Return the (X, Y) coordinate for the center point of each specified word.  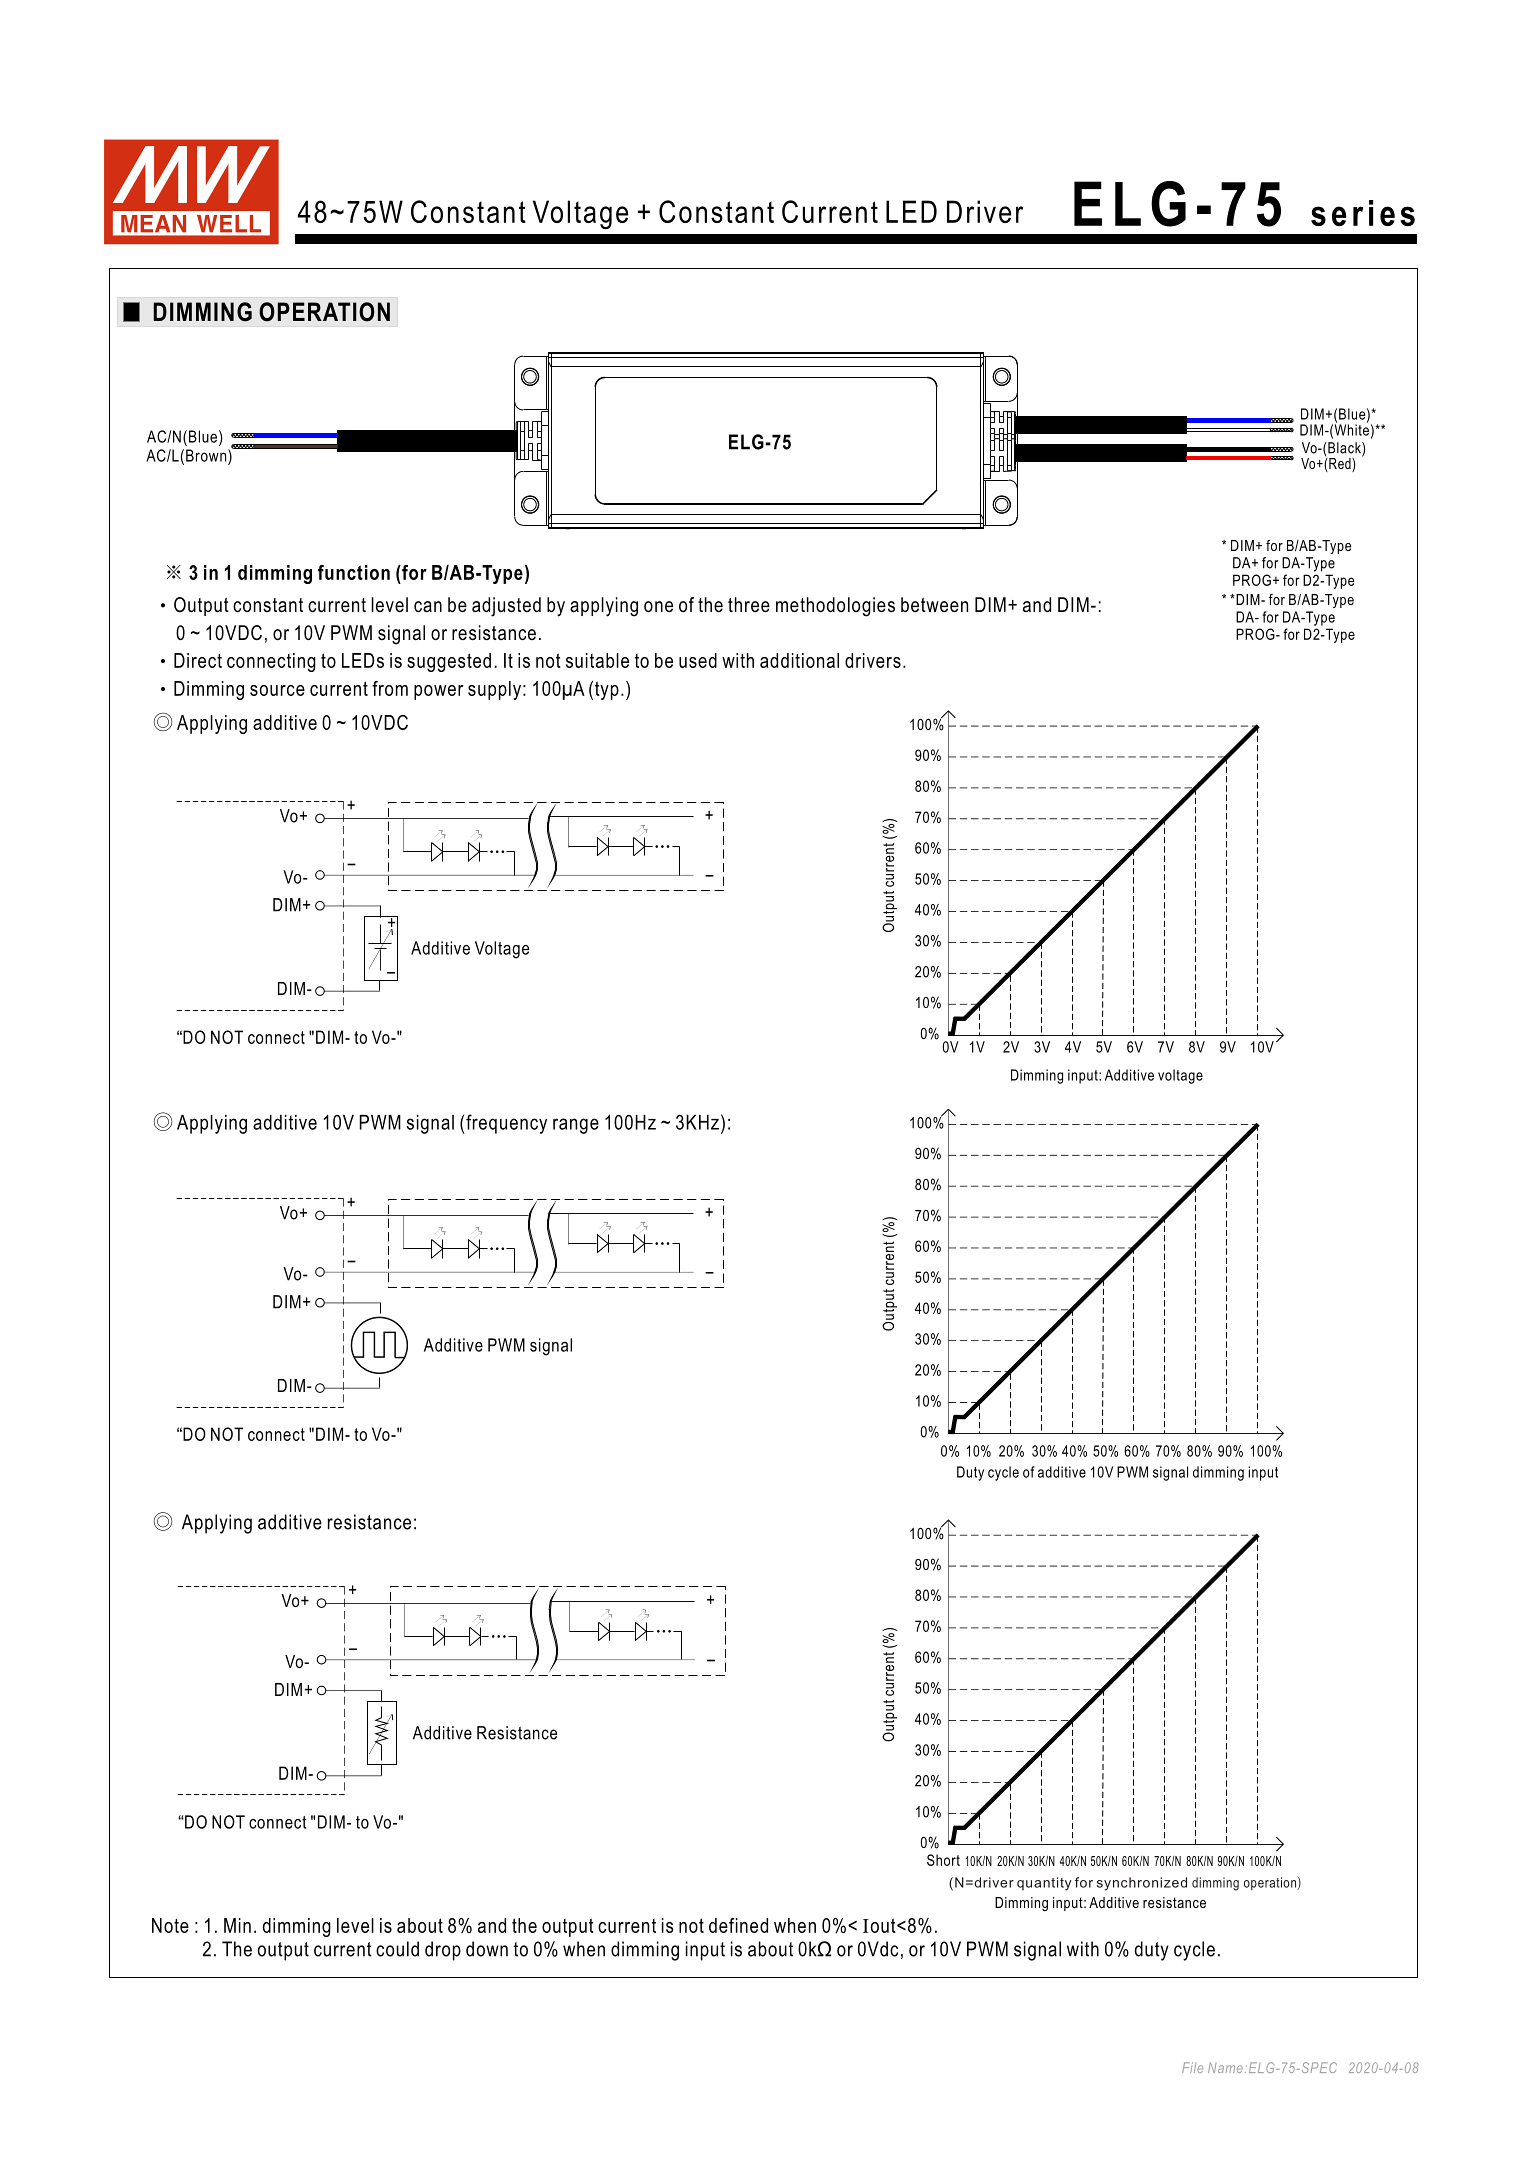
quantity (1044, 1884)
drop (443, 1951)
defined (738, 1925)
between (934, 605)
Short (943, 1860)
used (698, 660)
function (354, 572)
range (576, 1126)
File (1192, 2067)
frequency (505, 1124)
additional (799, 660)
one (658, 607)
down (487, 1949)
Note (170, 1925)
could (397, 1949)
